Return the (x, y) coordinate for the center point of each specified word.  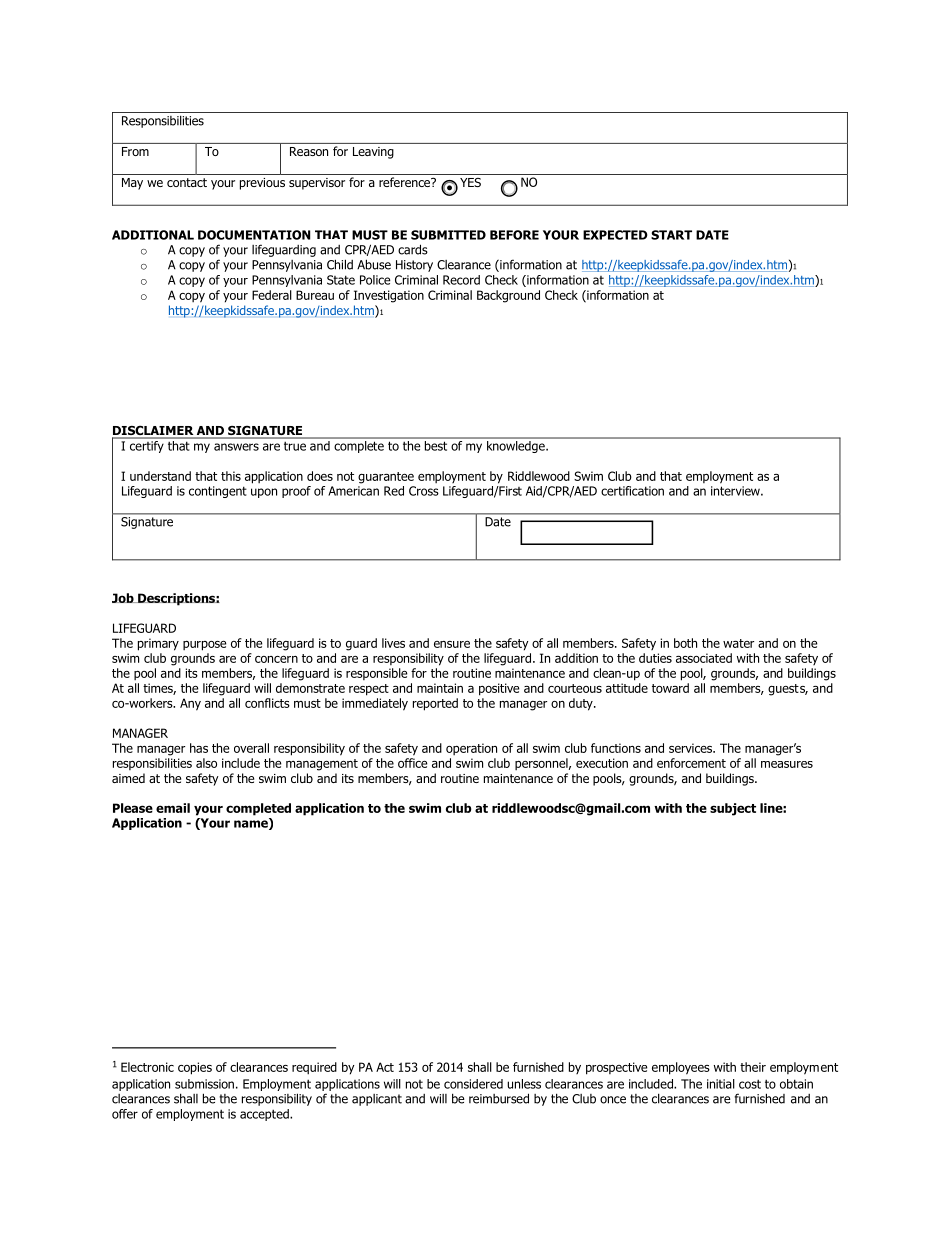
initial (721, 1084)
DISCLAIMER (154, 431)
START (671, 235)
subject (733, 809)
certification (632, 491)
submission (204, 1084)
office (413, 763)
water (738, 643)
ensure (452, 644)
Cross (424, 491)
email (173, 808)
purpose (205, 646)
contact (187, 182)
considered (473, 1084)
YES (470, 182)
